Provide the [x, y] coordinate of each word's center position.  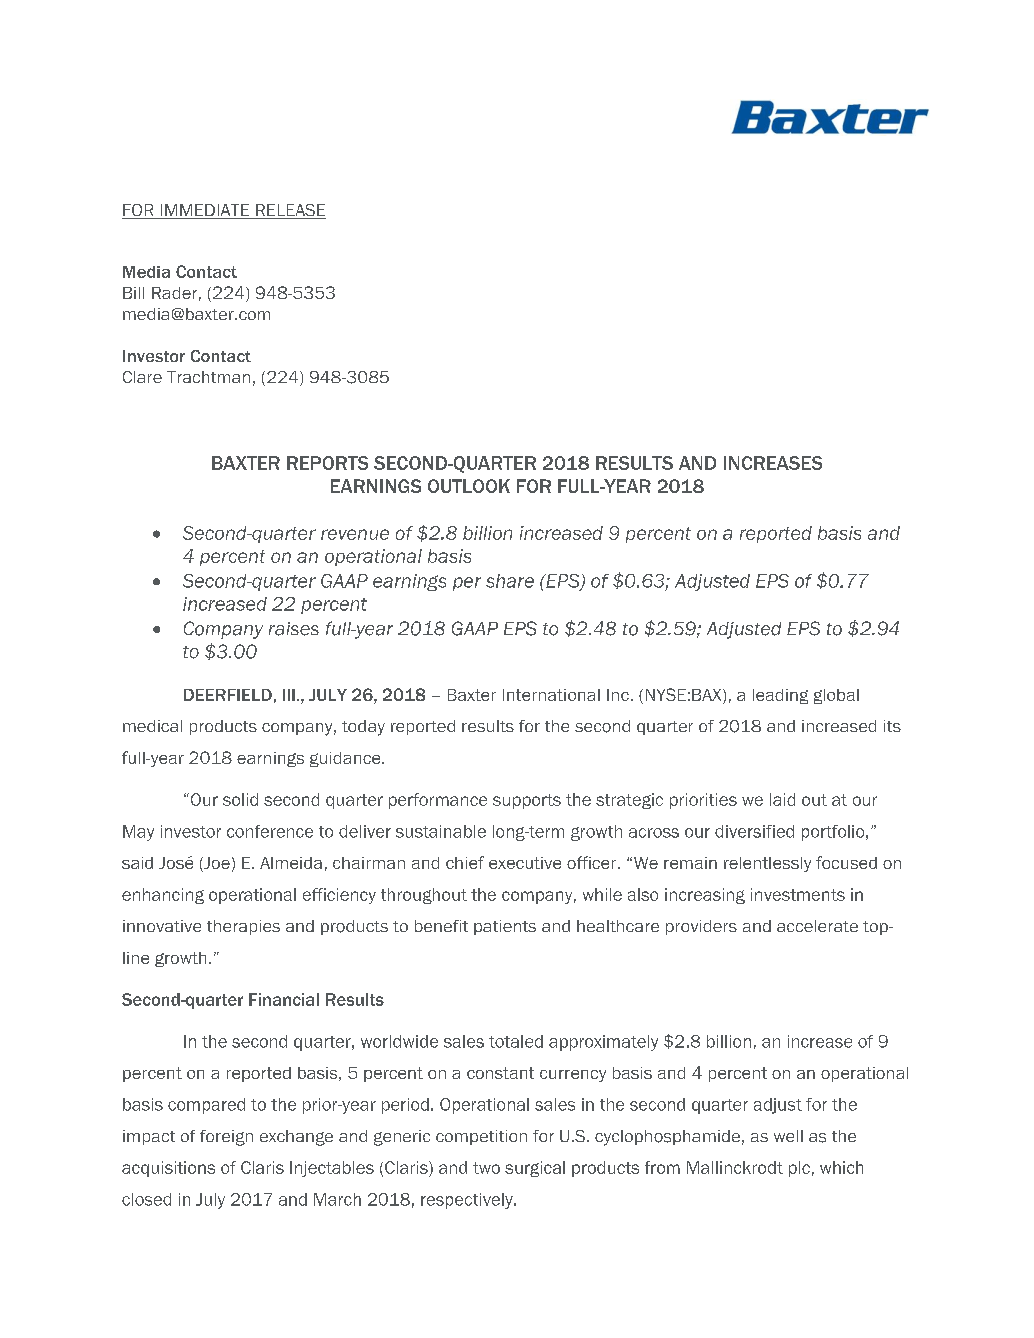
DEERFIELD [228, 695]
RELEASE [289, 211]
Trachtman [208, 377]
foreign [226, 1138]
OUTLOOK [469, 486]
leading [780, 696]
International [551, 695]
